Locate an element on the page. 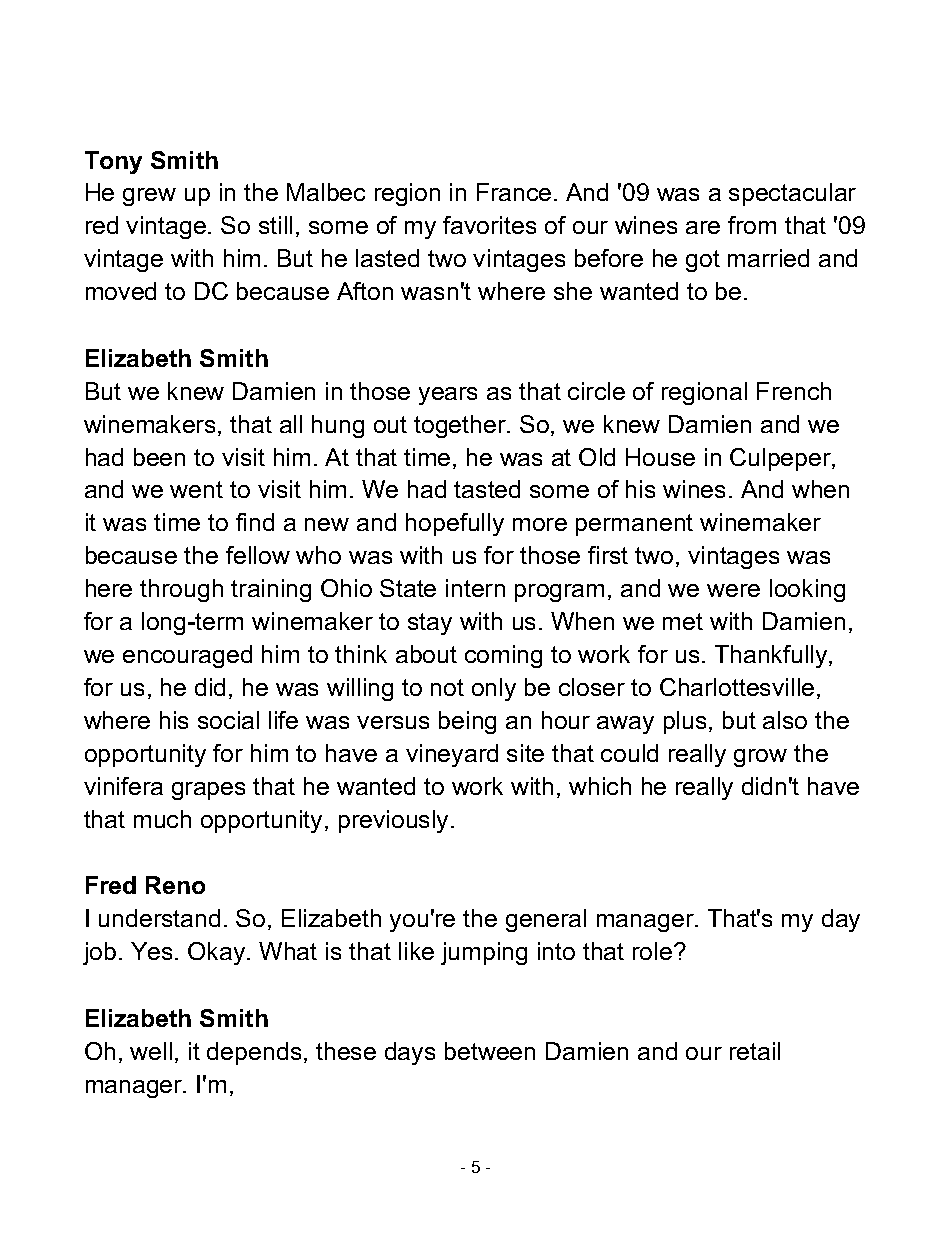 The height and width of the image is (1233, 952). French is located at coordinates (794, 391).
